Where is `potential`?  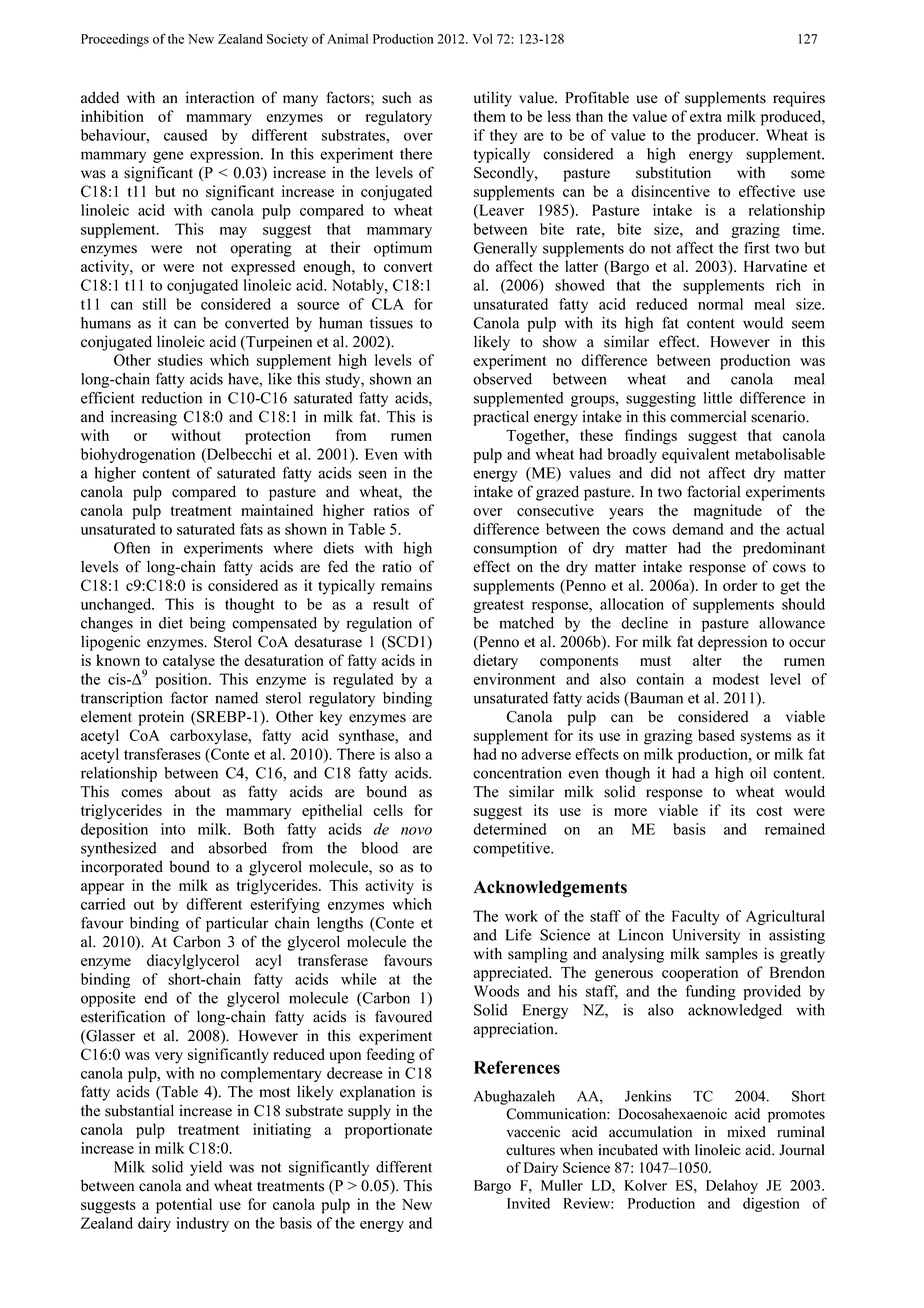
potential is located at coordinates (184, 1206).
